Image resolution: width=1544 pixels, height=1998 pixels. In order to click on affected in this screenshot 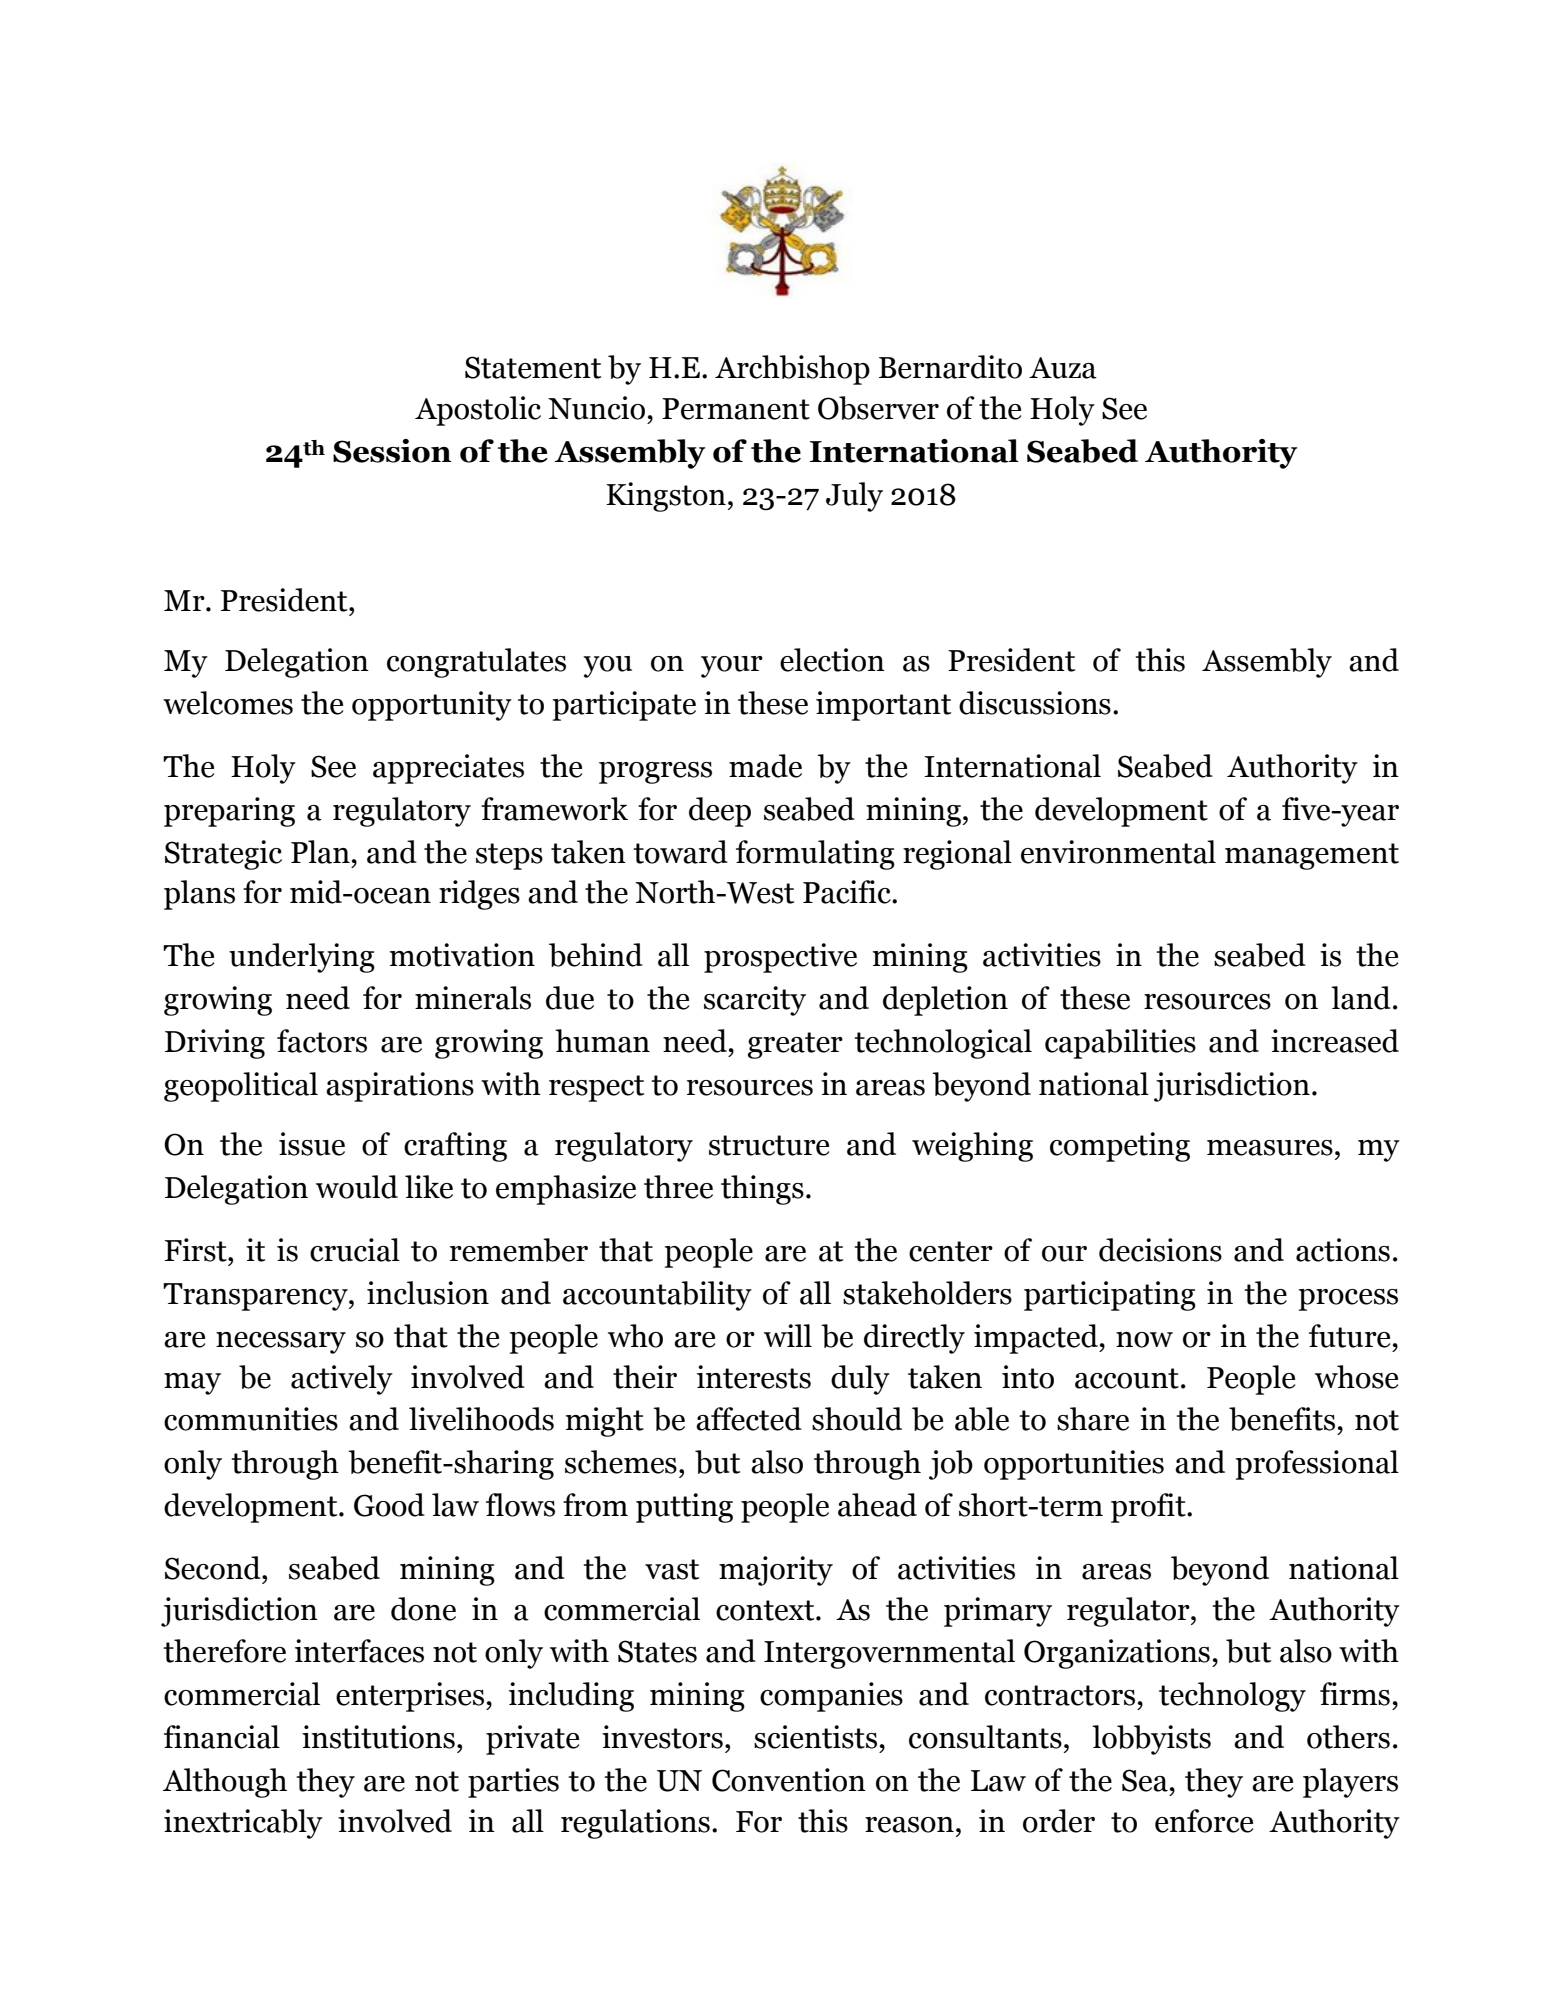, I will do `click(749, 1419)`.
